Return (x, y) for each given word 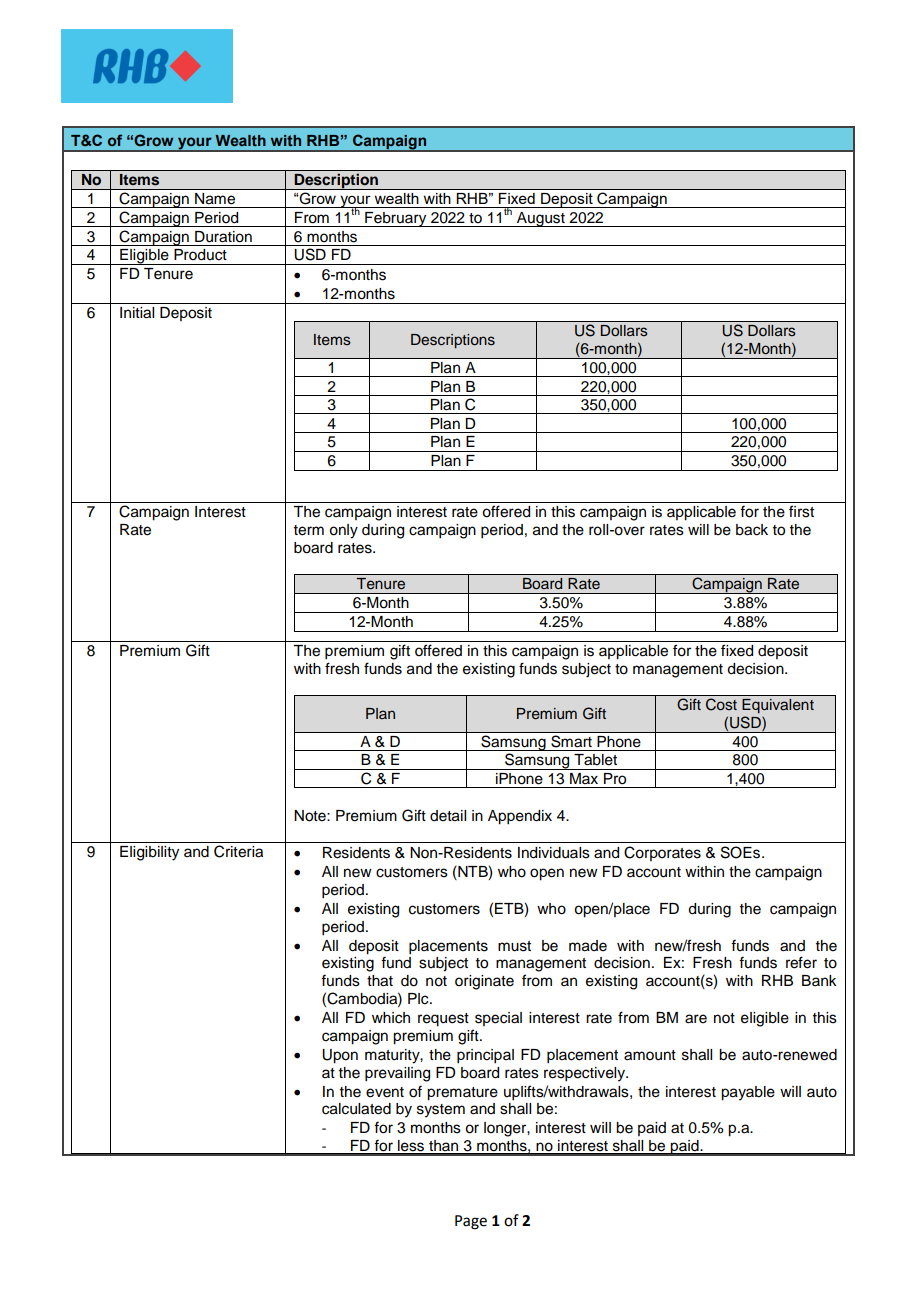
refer (801, 962)
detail (448, 816)
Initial (137, 313)
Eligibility (149, 853)
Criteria (238, 851)
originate (484, 982)
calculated (356, 1109)
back (752, 530)
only (343, 531)
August (541, 219)
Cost (721, 704)
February (396, 219)
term (309, 530)
